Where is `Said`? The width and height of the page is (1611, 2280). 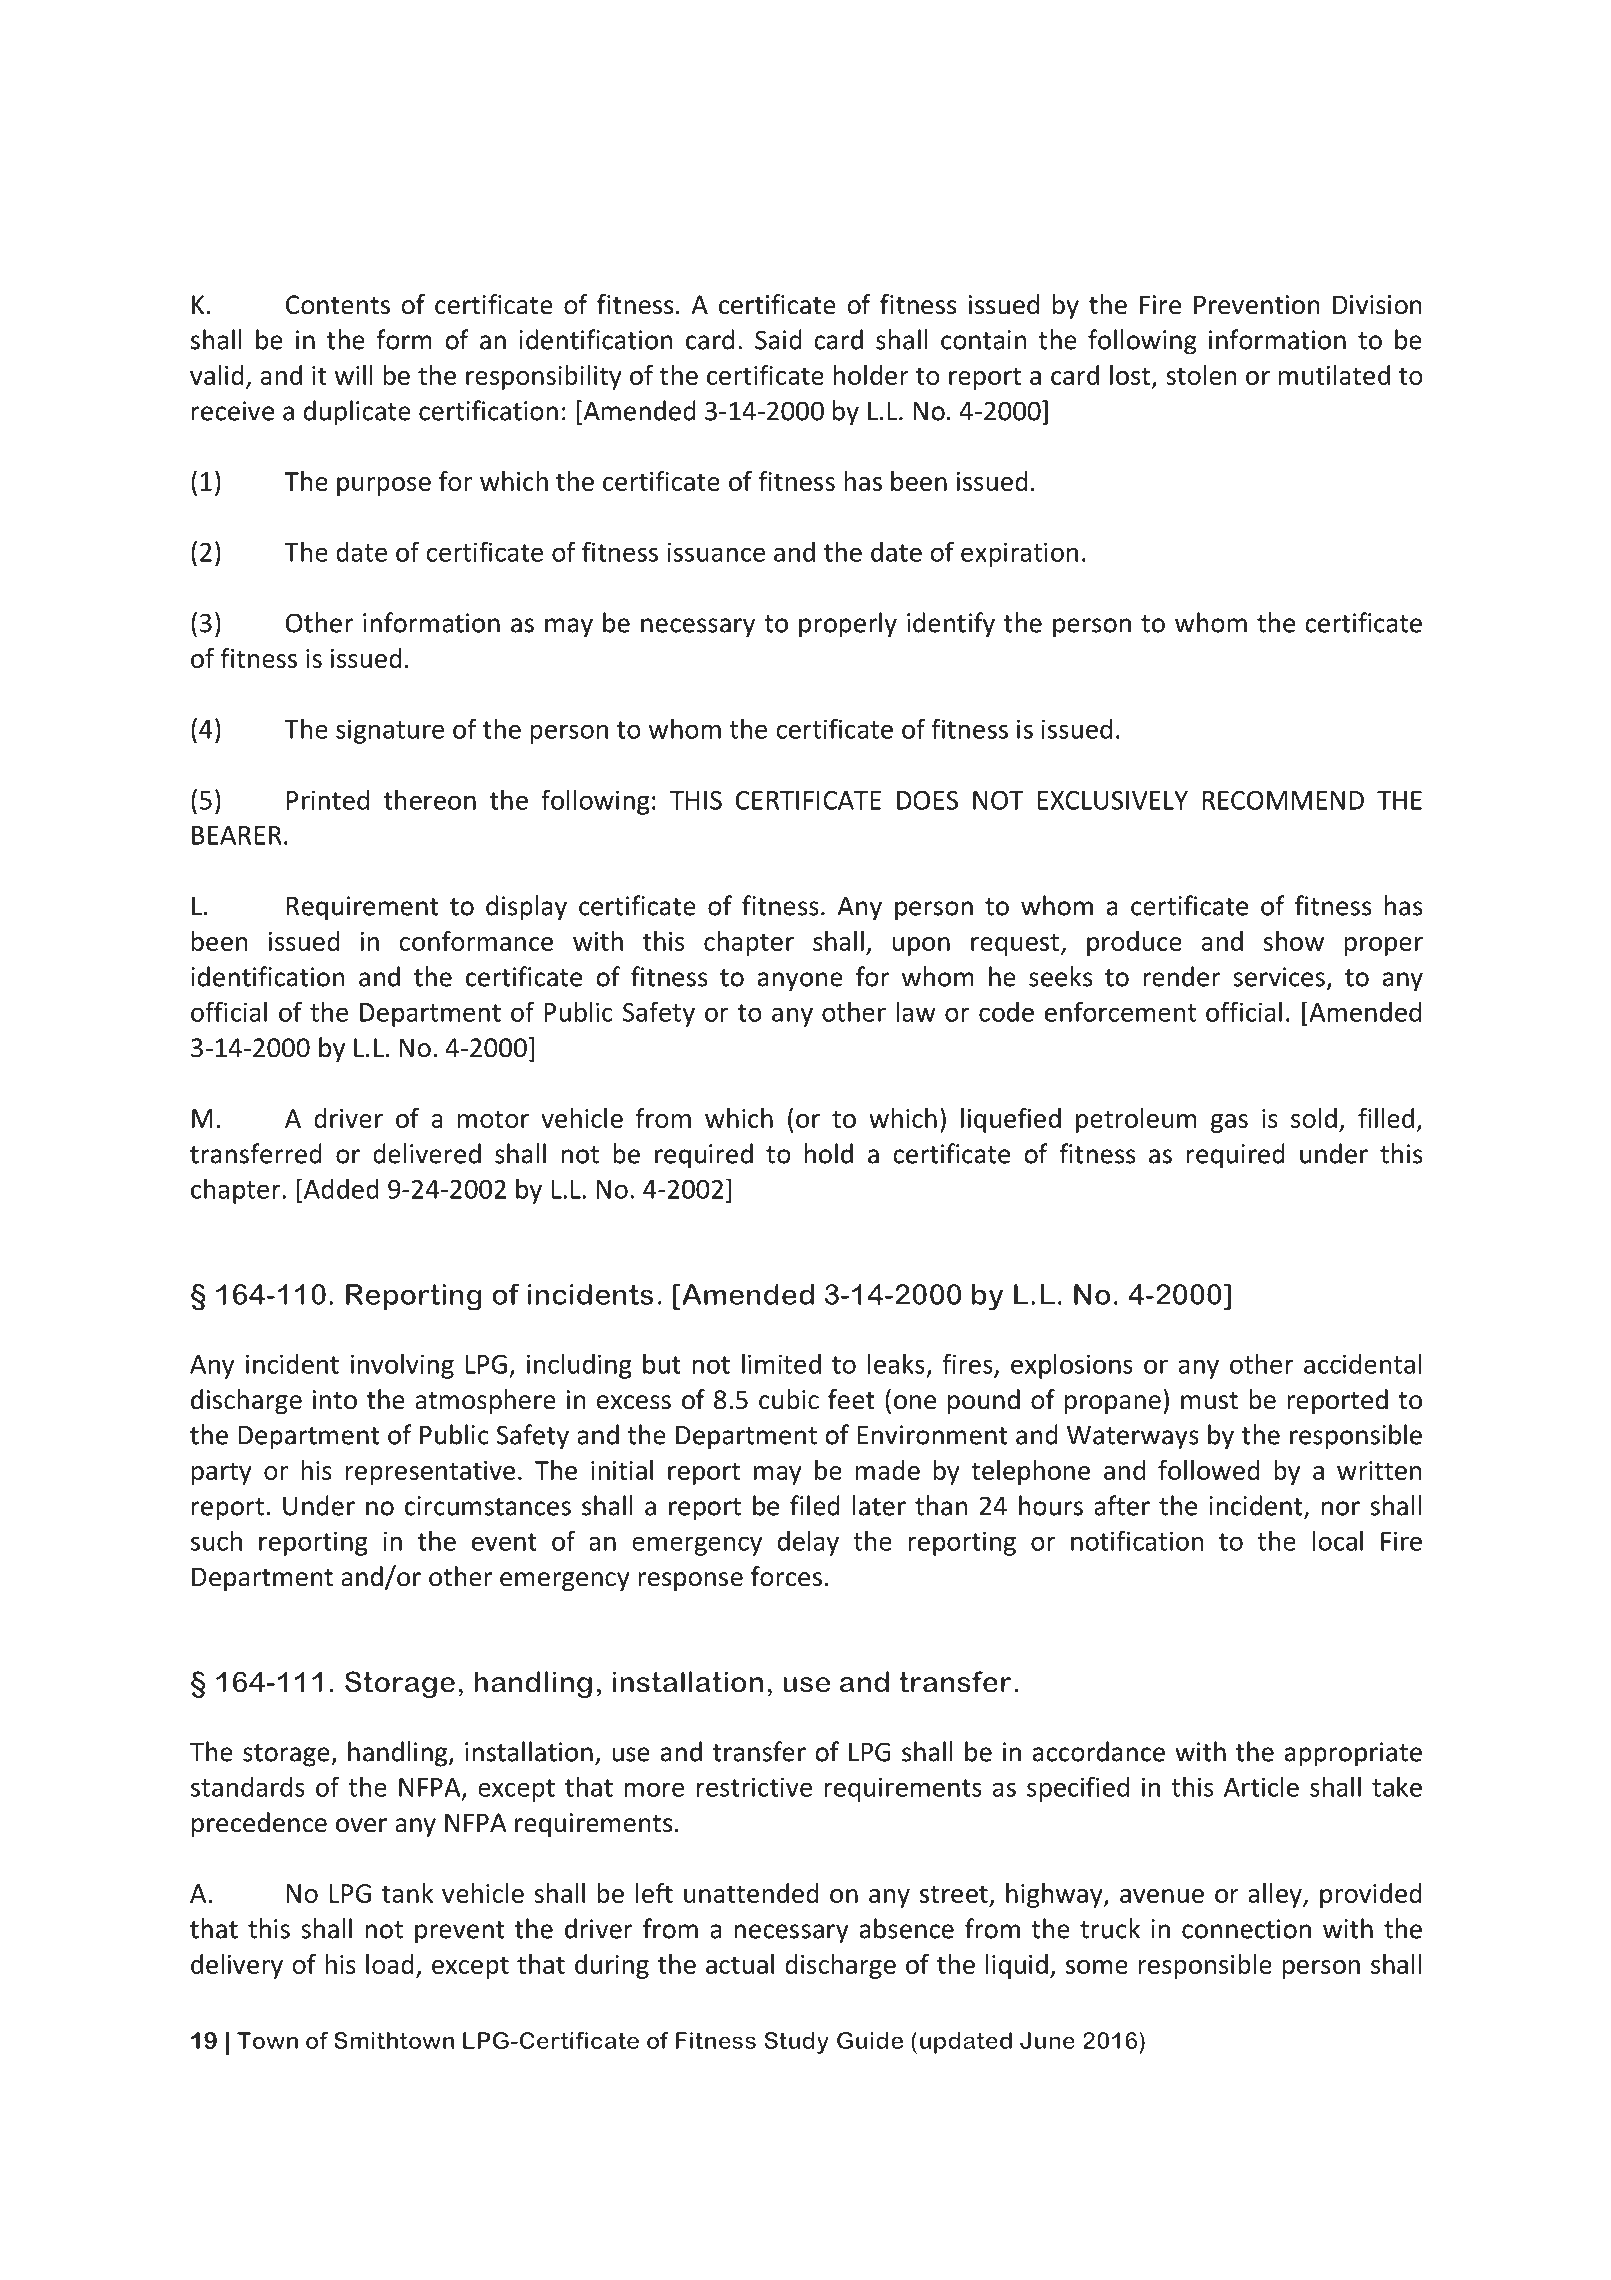 Said is located at coordinates (778, 339).
